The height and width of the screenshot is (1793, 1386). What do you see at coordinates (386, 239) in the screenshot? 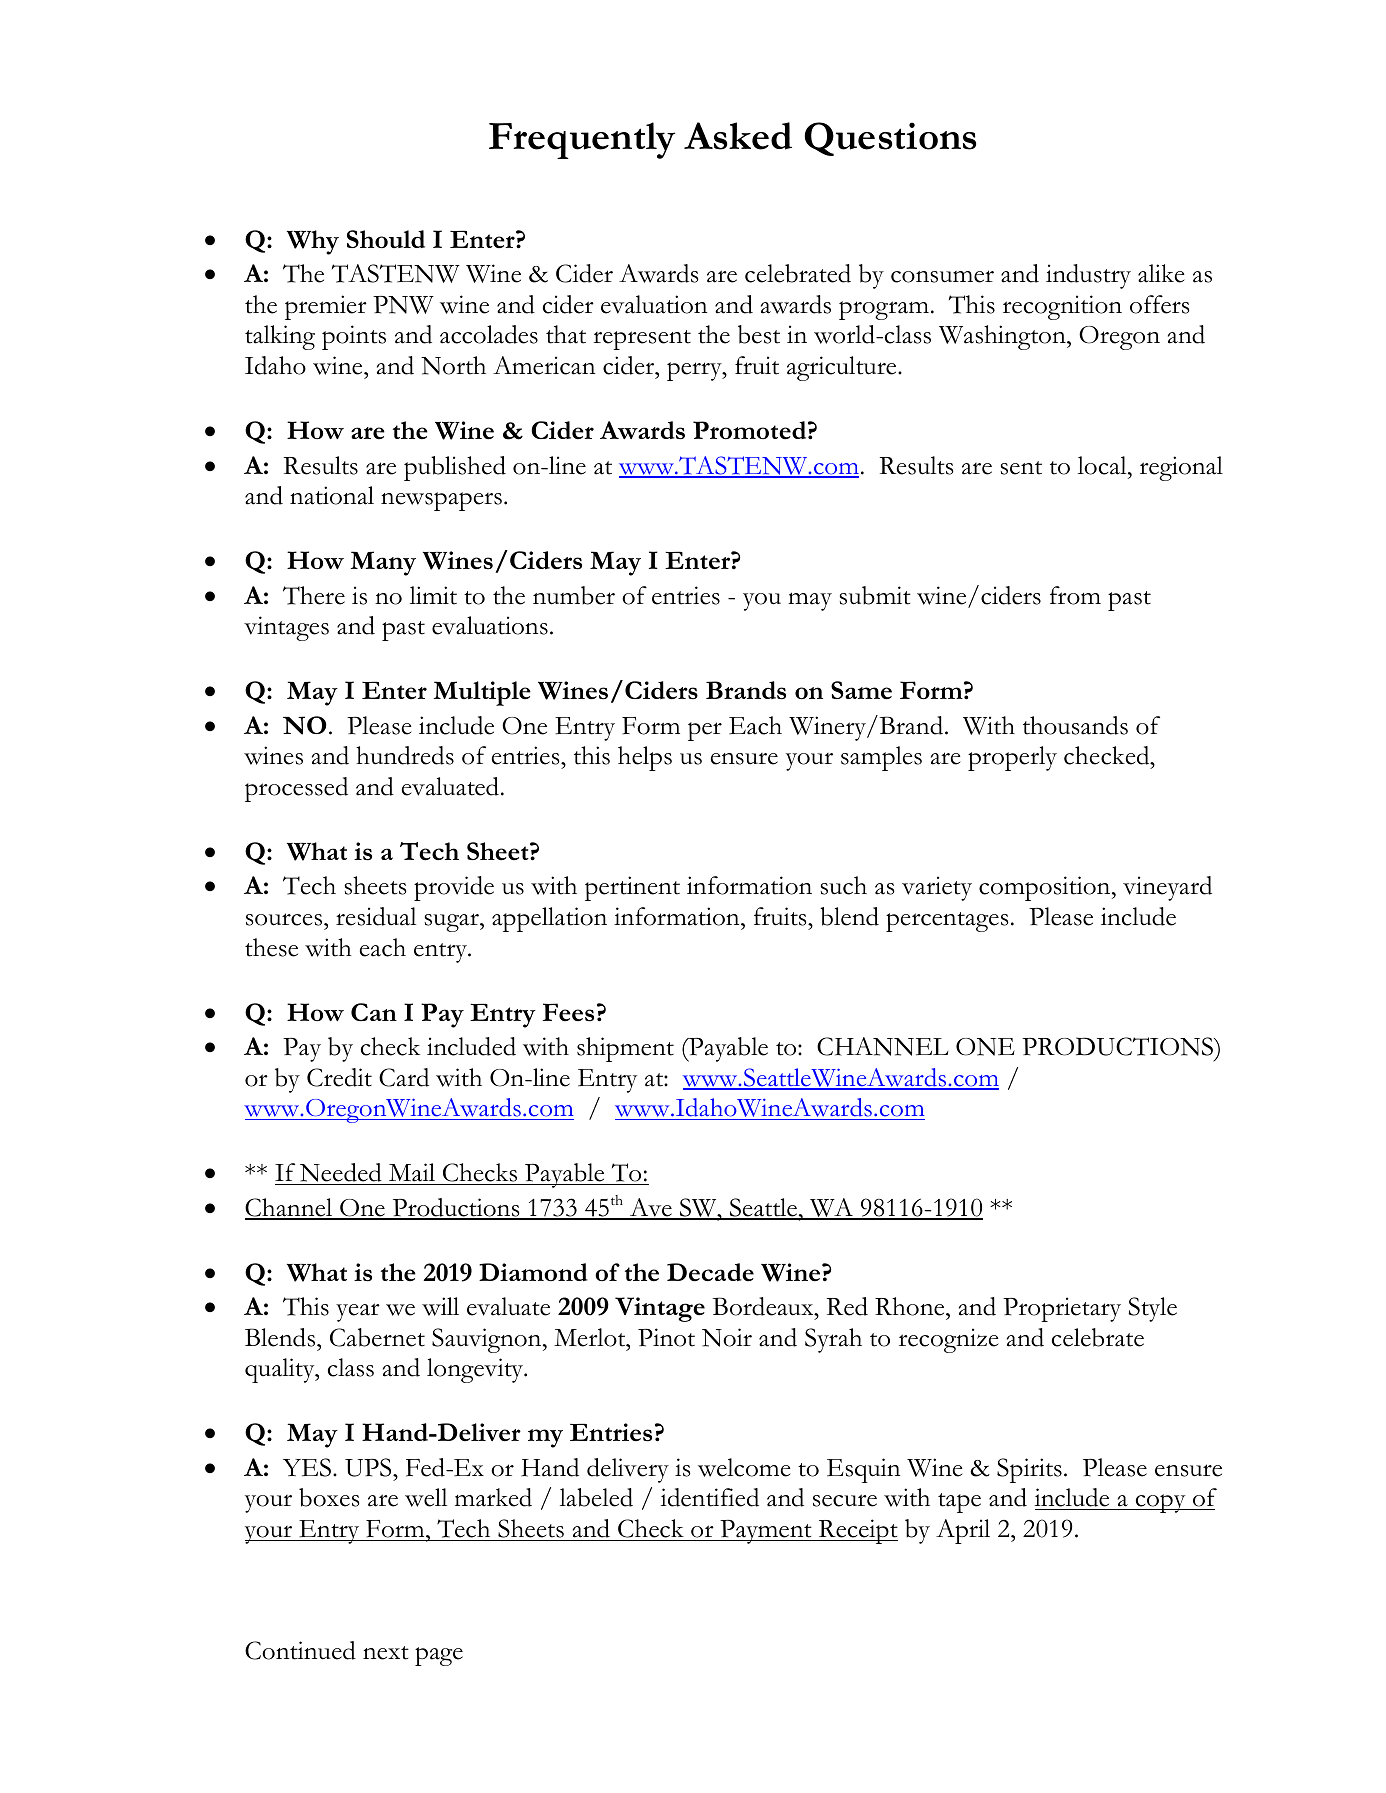
I see `Should` at bounding box center [386, 239].
